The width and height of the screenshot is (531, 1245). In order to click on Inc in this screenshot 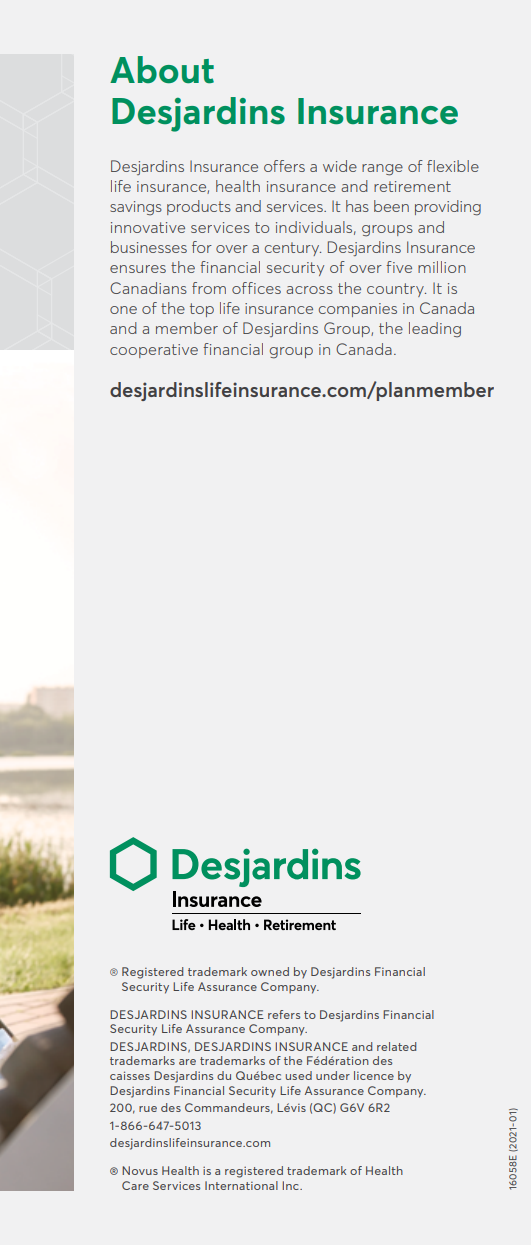, I will do `click(292, 1185)`.
